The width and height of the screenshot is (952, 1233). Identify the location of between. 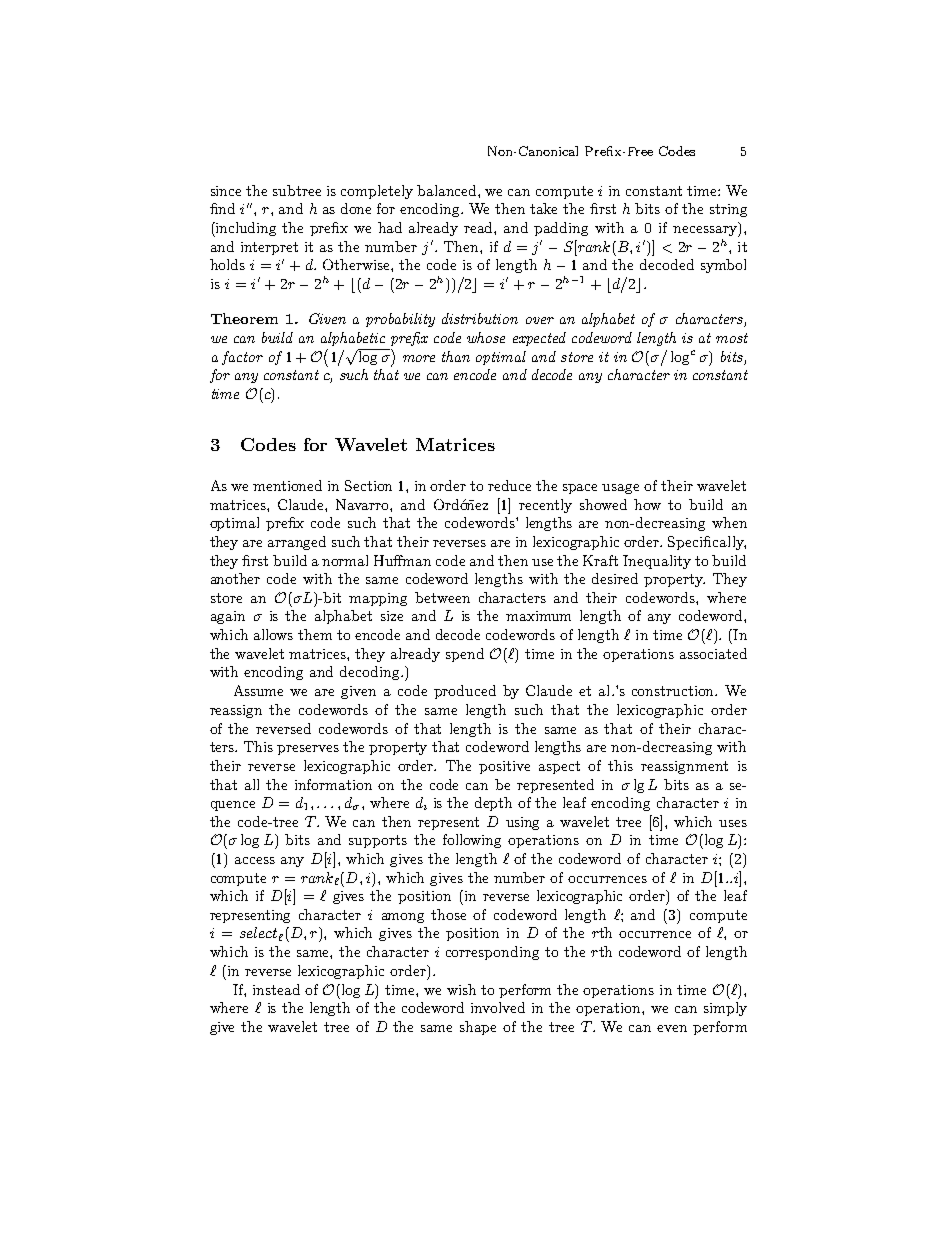
(442, 597).
